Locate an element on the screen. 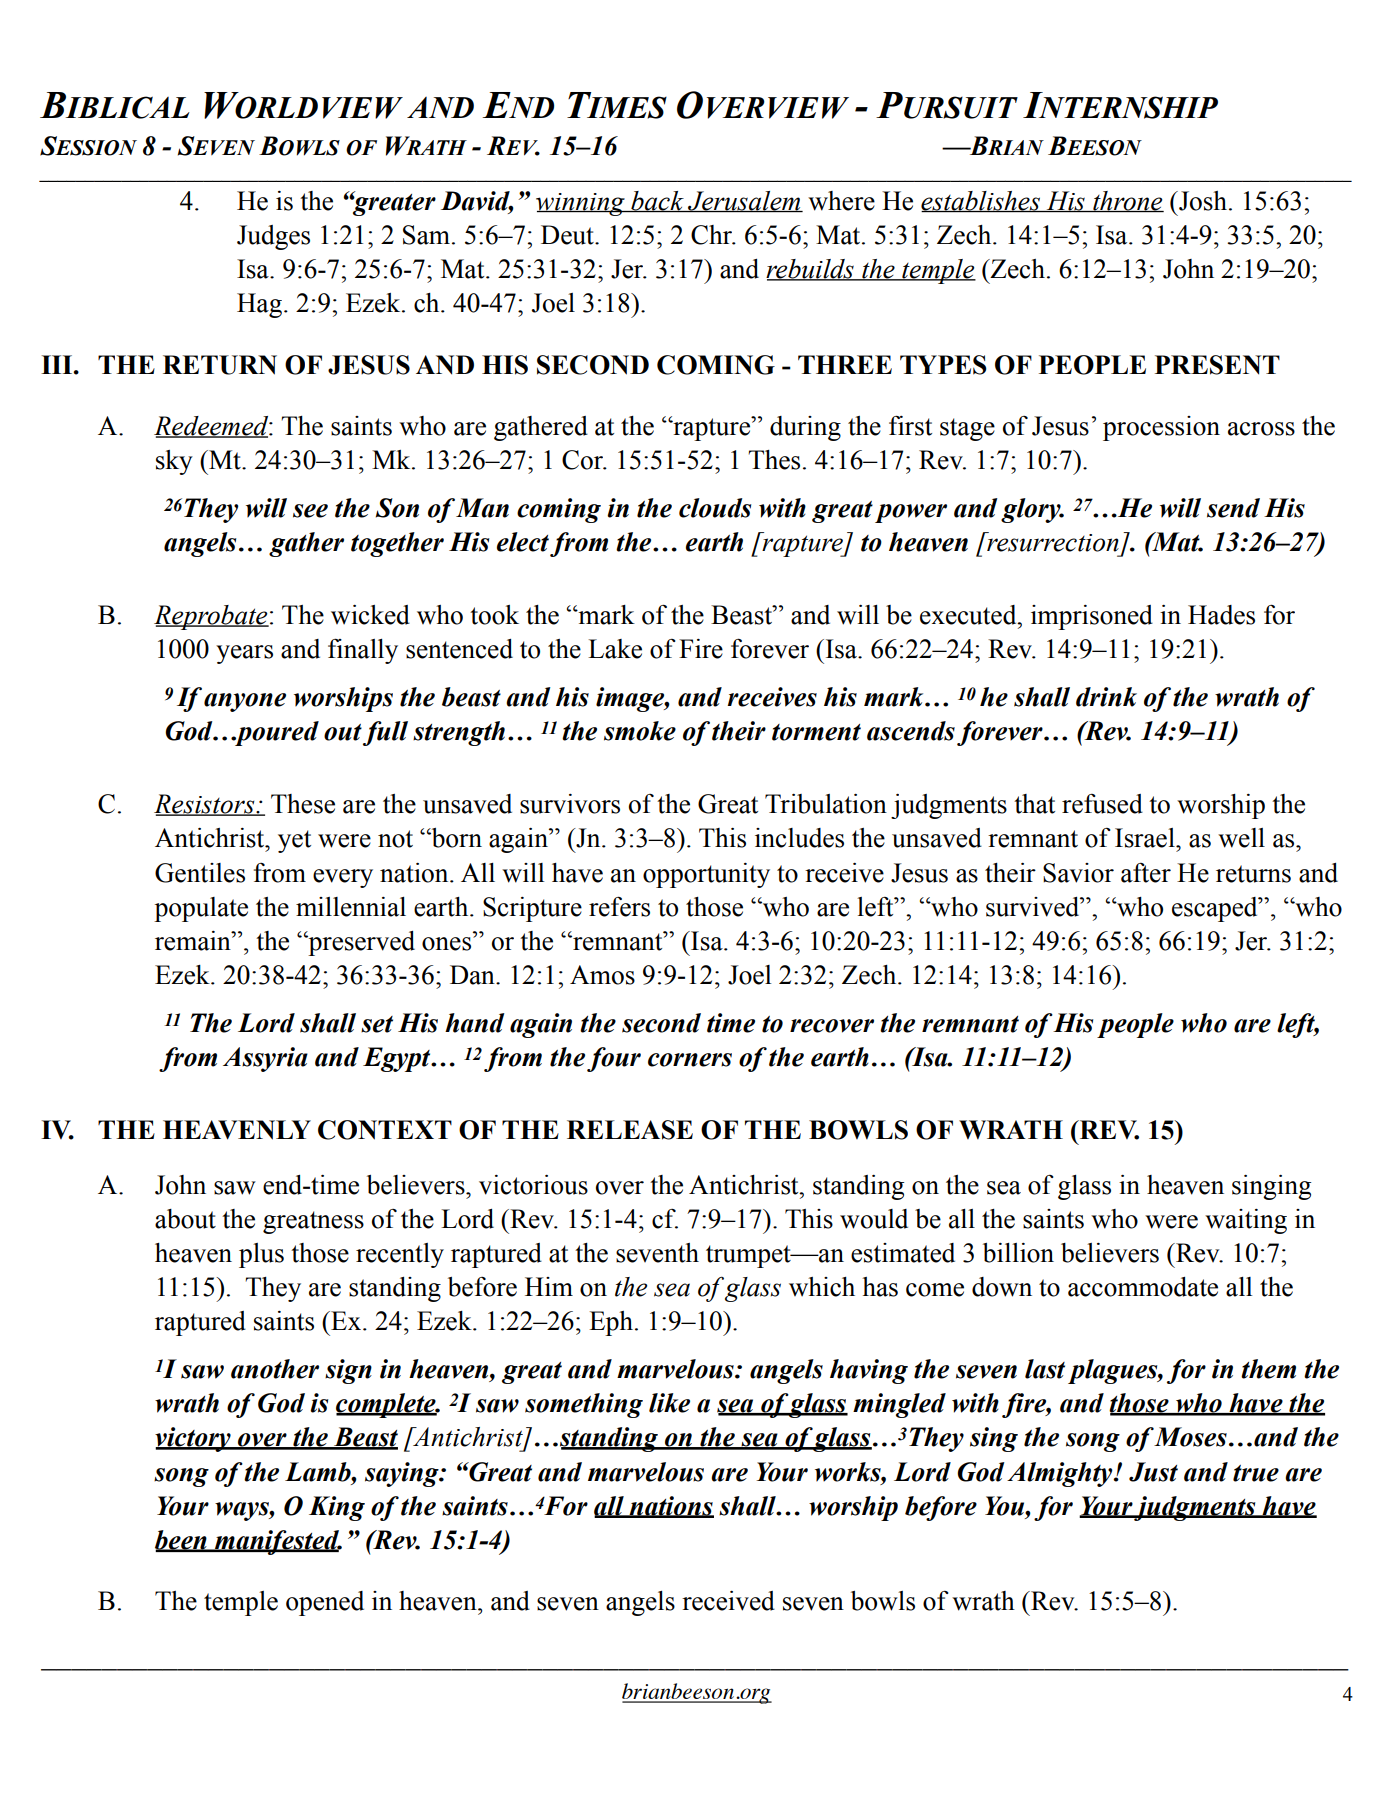 The height and width of the screenshot is (1804, 1394). plus is located at coordinates (261, 1255).
